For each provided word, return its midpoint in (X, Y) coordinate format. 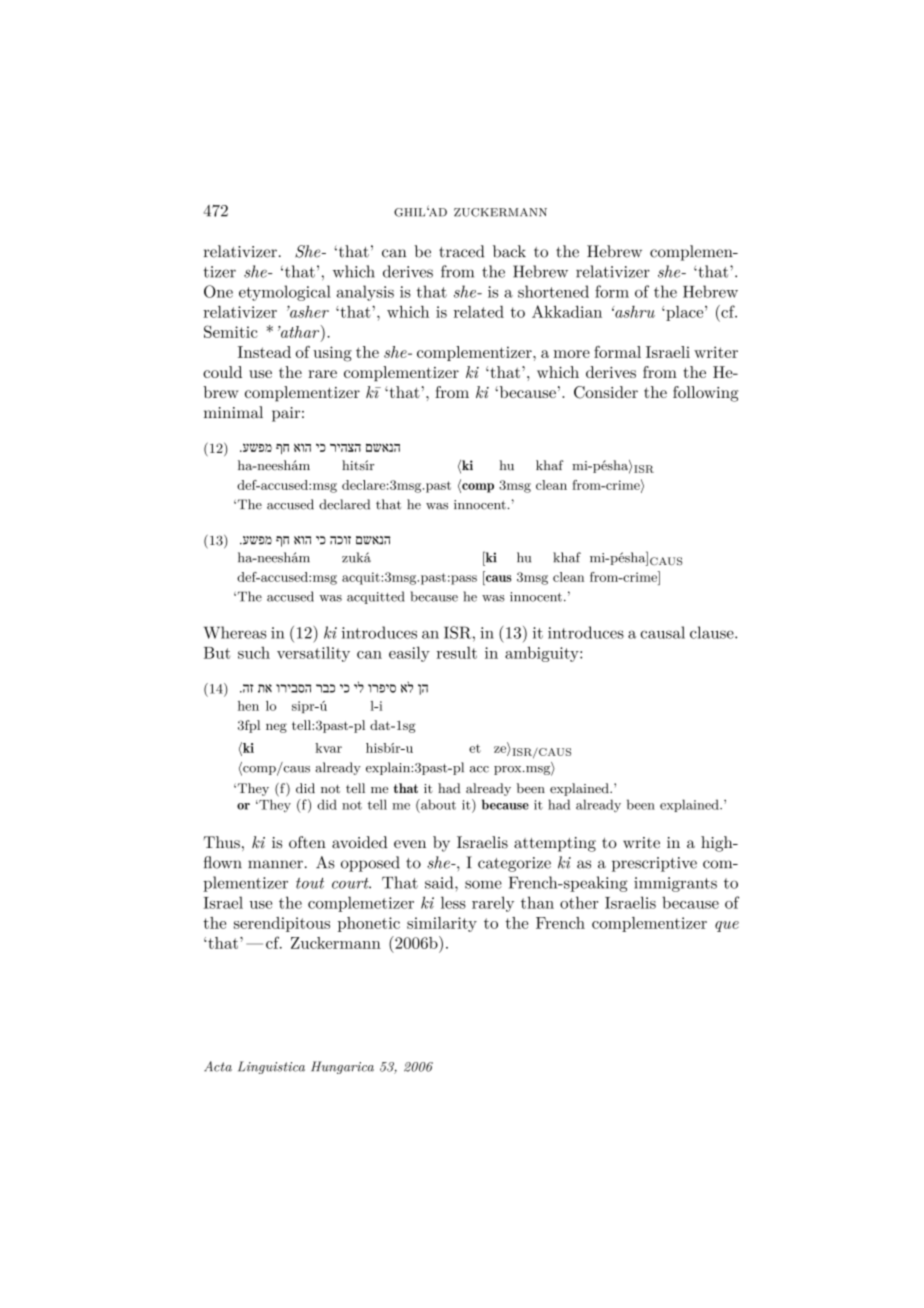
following (705, 394)
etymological (285, 293)
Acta (218, 1066)
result (457, 652)
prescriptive (654, 864)
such (254, 652)
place (685, 313)
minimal (233, 412)
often (307, 842)
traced (462, 251)
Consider (606, 392)
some (483, 884)
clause (713, 632)
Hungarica (342, 1067)
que (727, 926)
